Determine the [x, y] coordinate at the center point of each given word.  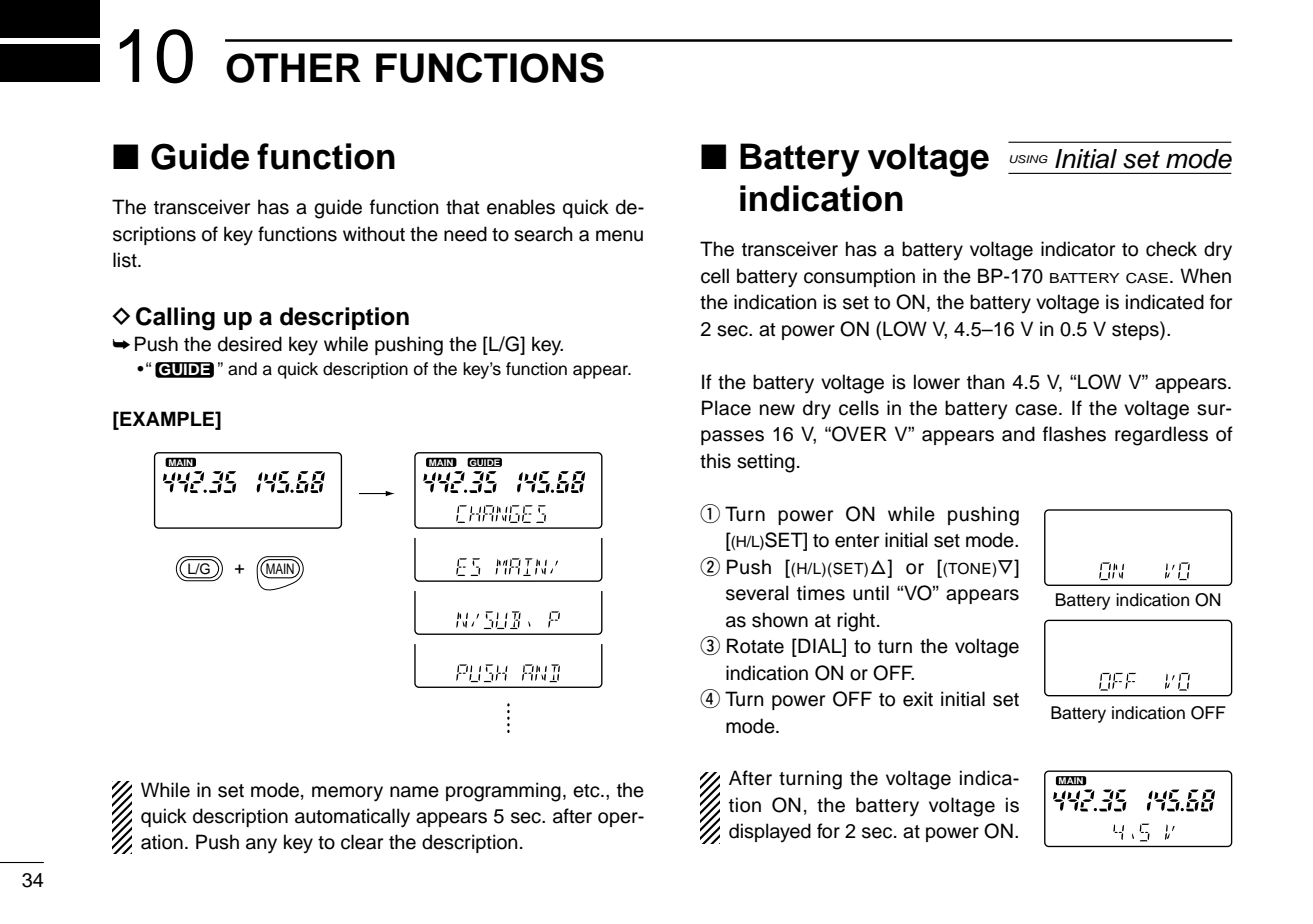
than [986, 382]
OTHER [293, 68]
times [821, 593]
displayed [770, 832]
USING [1028, 159]
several [757, 593]
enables [521, 207]
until [871, 593]
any [261, 846]
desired [250, 344]
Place [726, 408]
